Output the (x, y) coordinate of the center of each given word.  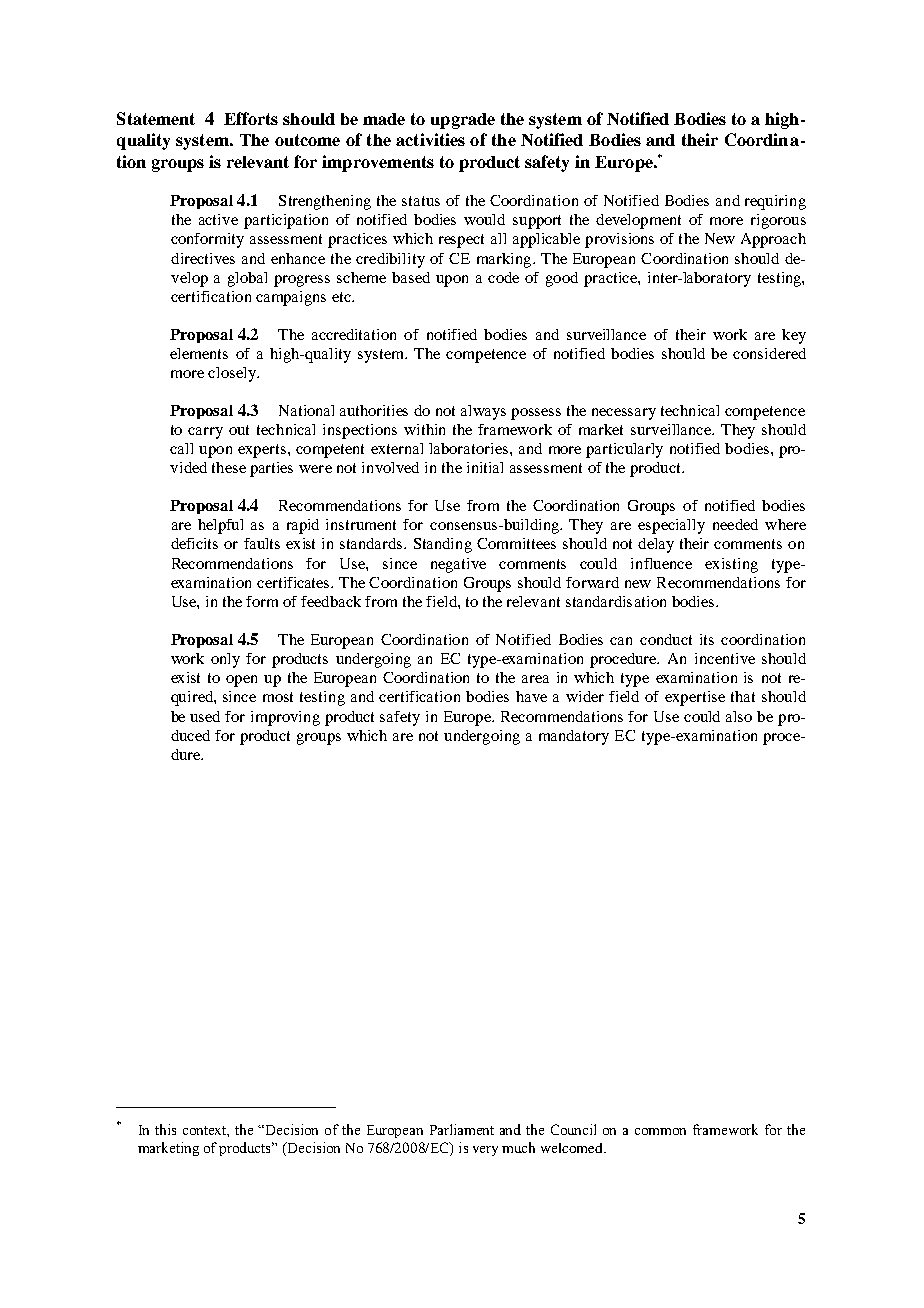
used (205, 716)
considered (769, 353)
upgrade (463, 121)
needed (735, 524)
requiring (775, 202)
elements (199, 353)
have (531, 696)
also (739, 716)
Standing (443, 545)
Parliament (462, 1129)
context (206, 1131)
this (165, 1129)
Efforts (251, 118)
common (660, 1131)
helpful (220, 526)
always (483, 412)
